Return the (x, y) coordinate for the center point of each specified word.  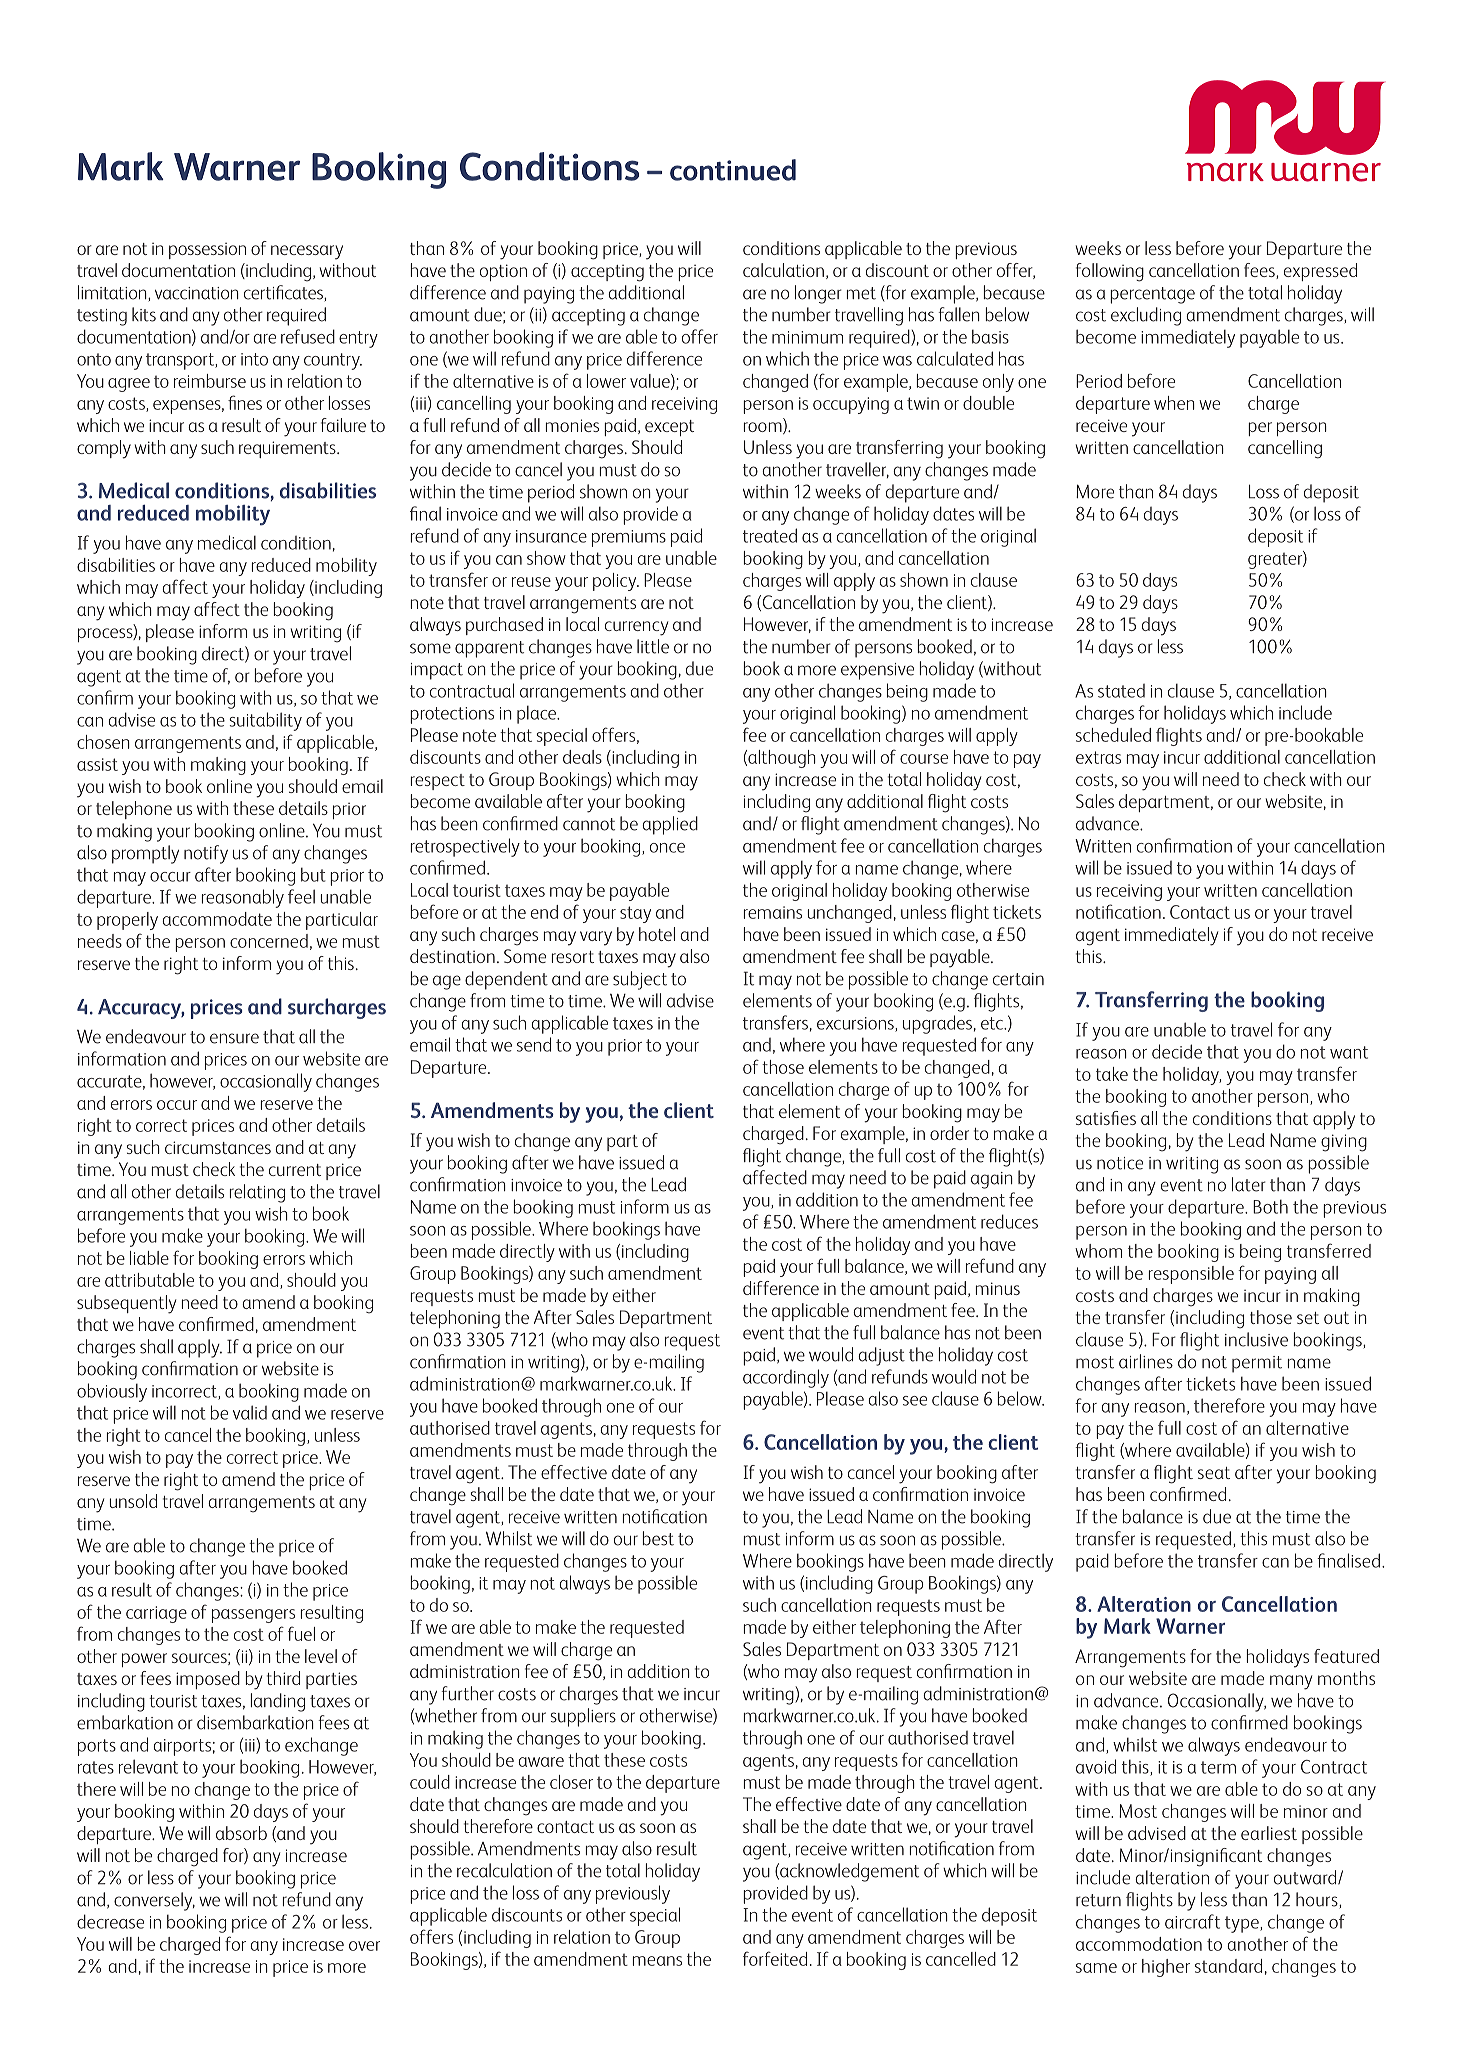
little (653, 646)
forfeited (775, 1958)
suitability (265, 721)
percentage (1152, 295)
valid (250, 1412)
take (1112, 1074)
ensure (234, 1038)
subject (640, 980)
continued (733, 170)
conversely (154, 1901)
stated (1121, 691)
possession (207, 251)
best (658, 1538)
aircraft (1192, 1921)
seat (1214, 1473)
